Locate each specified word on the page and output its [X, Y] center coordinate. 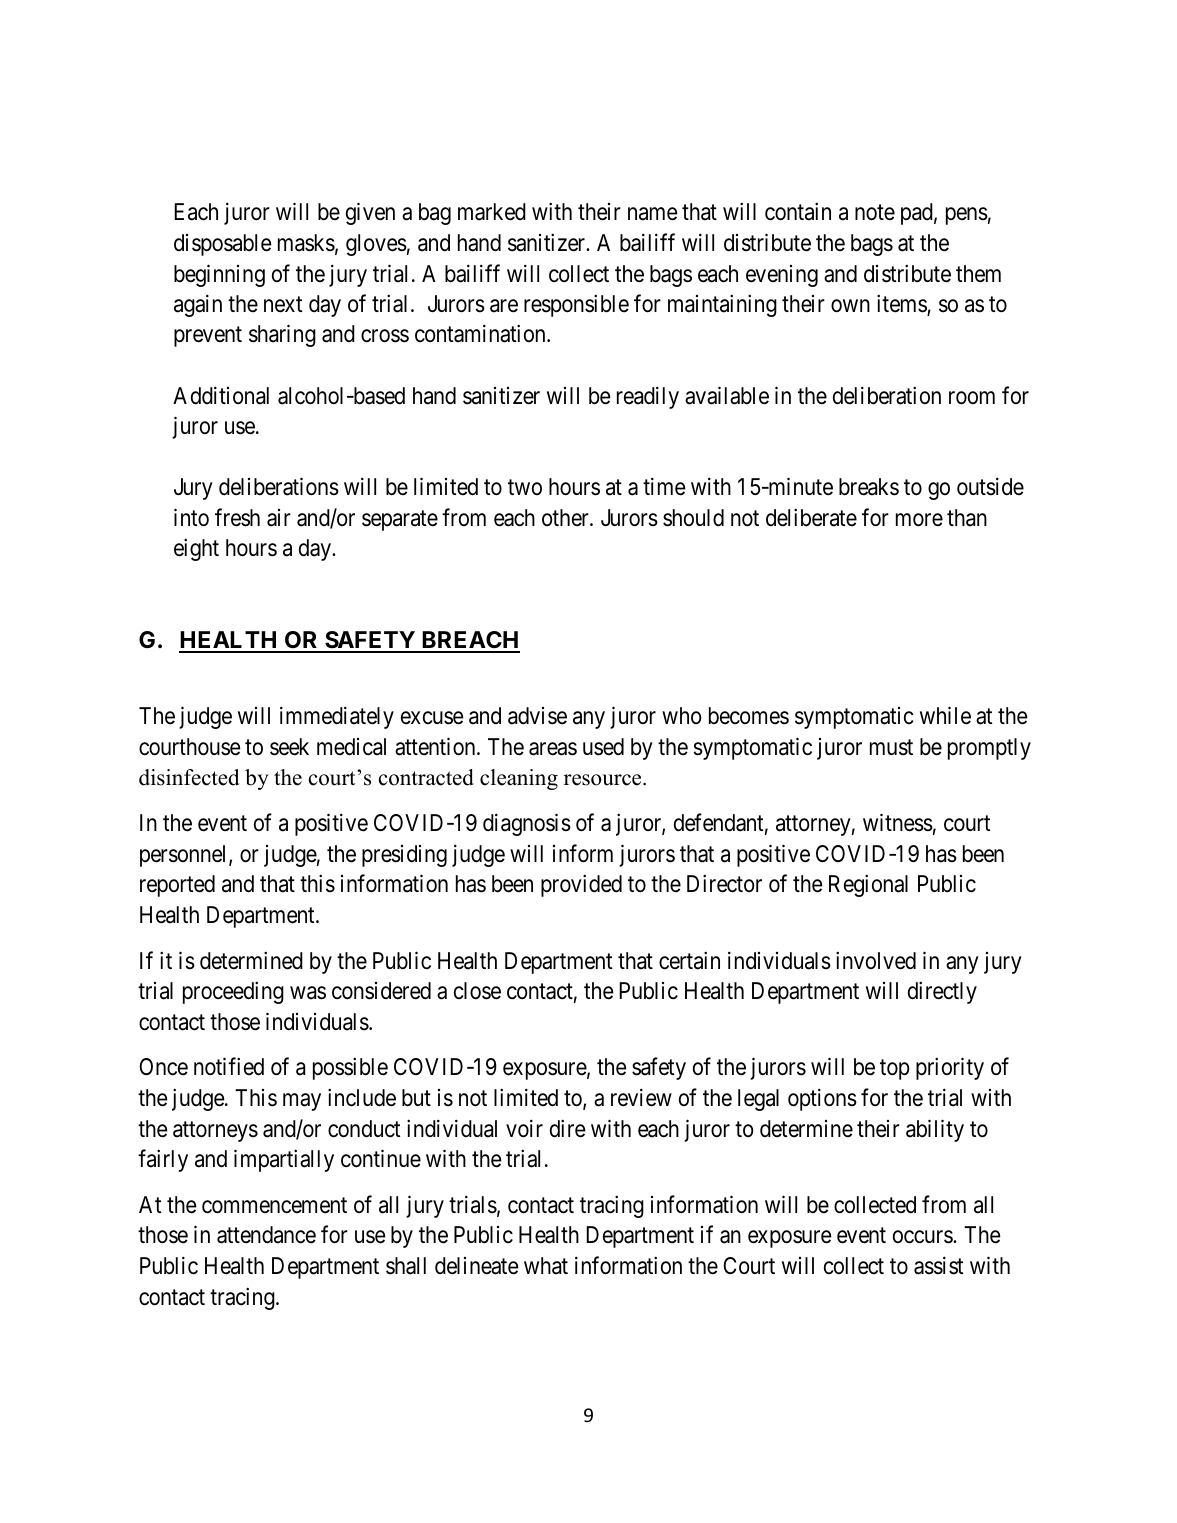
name [653, 214]
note [875, 213]
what [546, 1266]
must [891, 747]
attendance [266, 1235]
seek [289, 747]
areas [553, 749]
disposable [223, 245]
